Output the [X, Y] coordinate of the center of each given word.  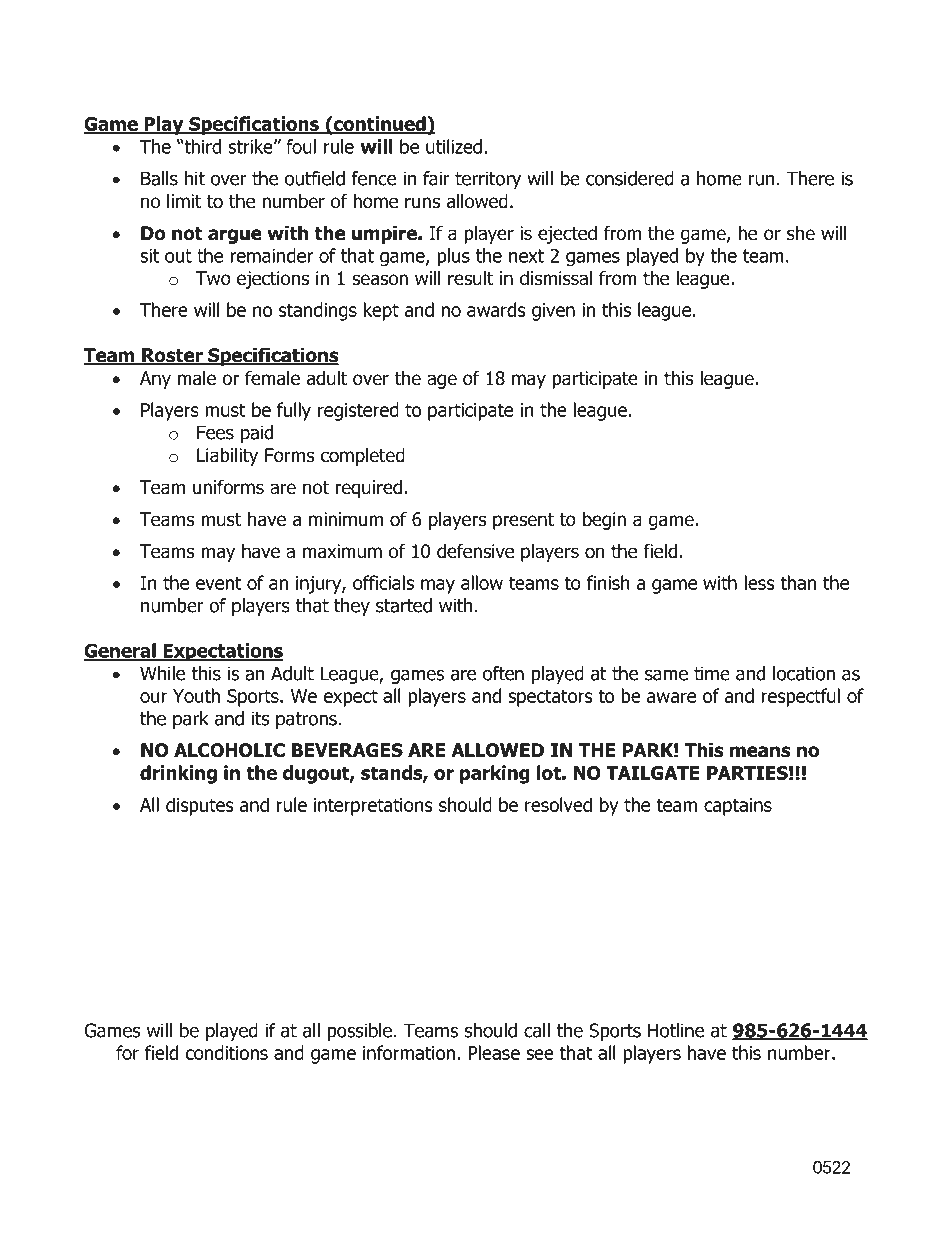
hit [195, 178]
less [759, 582]
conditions [226, 1052]
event [219, 583]
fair [436, 178]
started [404, 605]
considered [630, 178]
